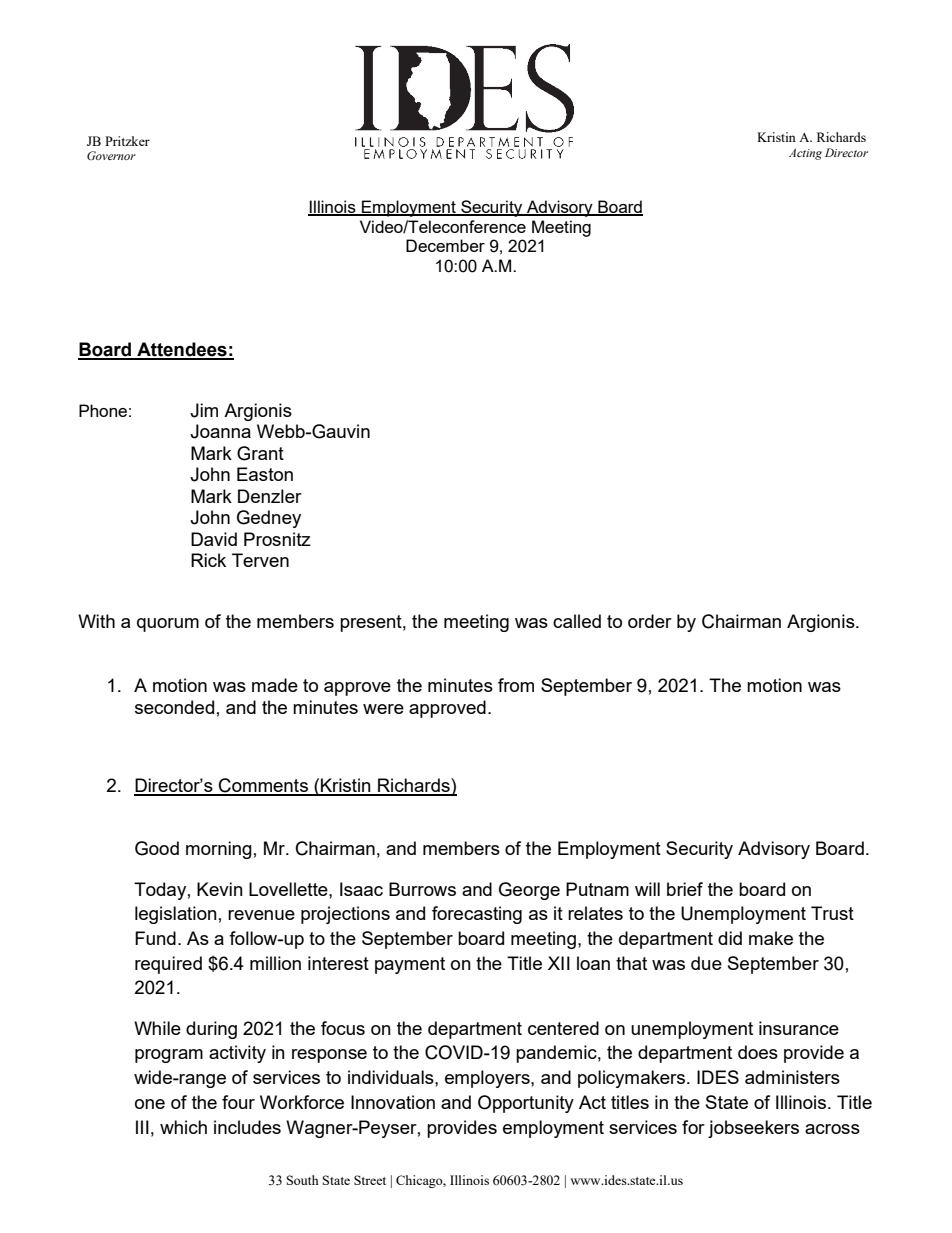 The width and height of the page is (952, 1233). I want to click on which, so click(183, 1127).
